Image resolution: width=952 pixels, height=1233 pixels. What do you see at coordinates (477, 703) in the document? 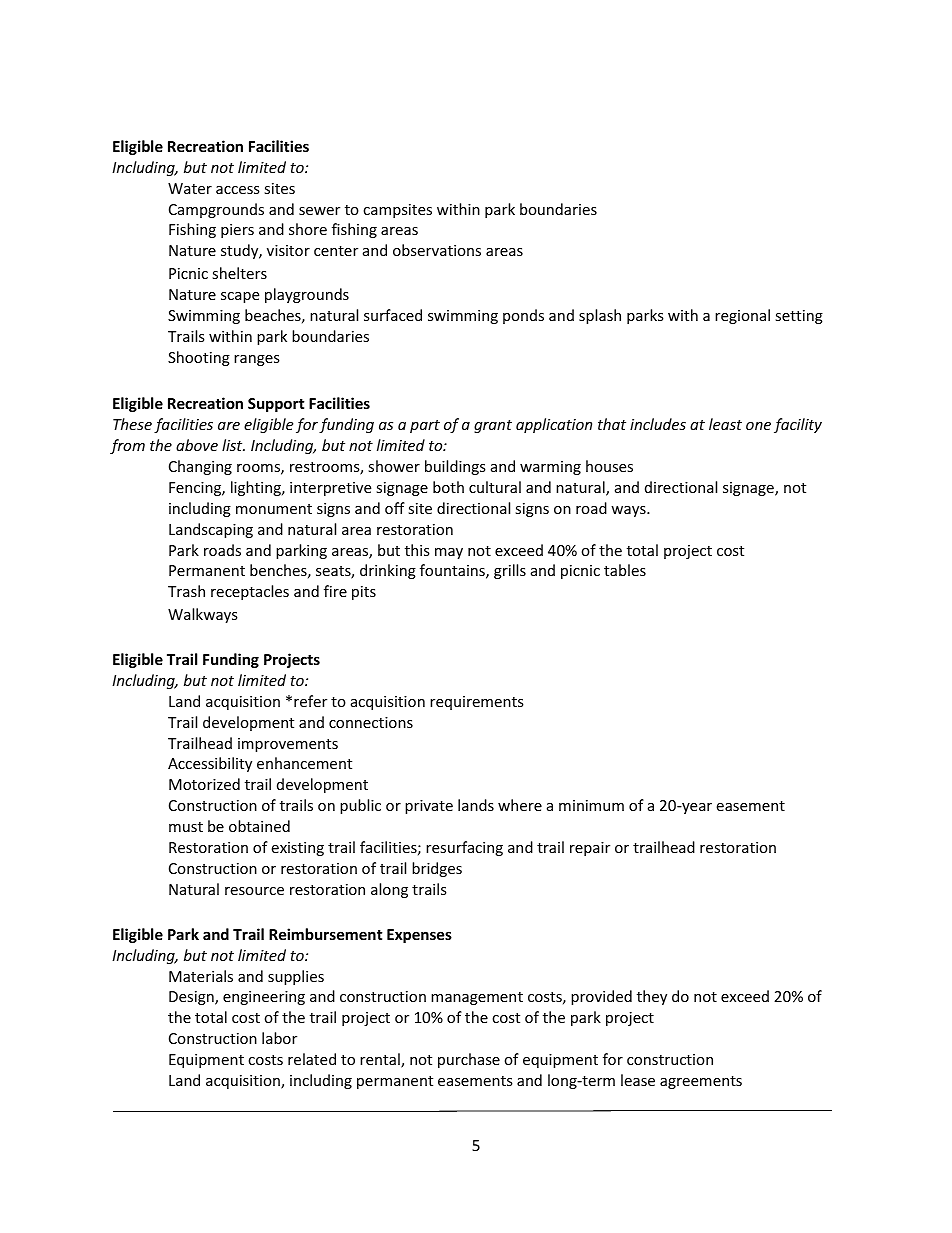
I see `requirements` at bounding box center [477, 703].
